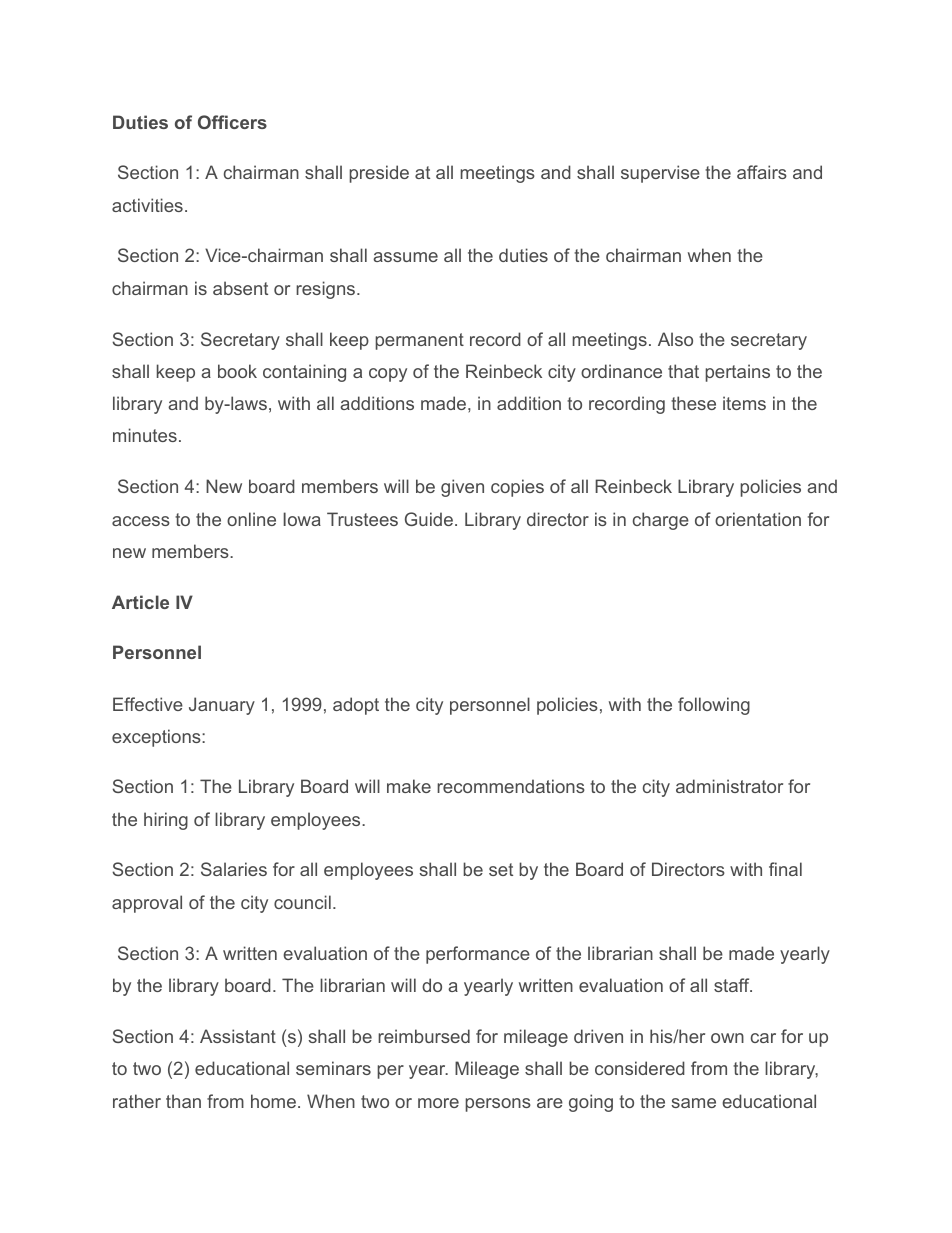  I want to click on administrator, so click(729, 786).
